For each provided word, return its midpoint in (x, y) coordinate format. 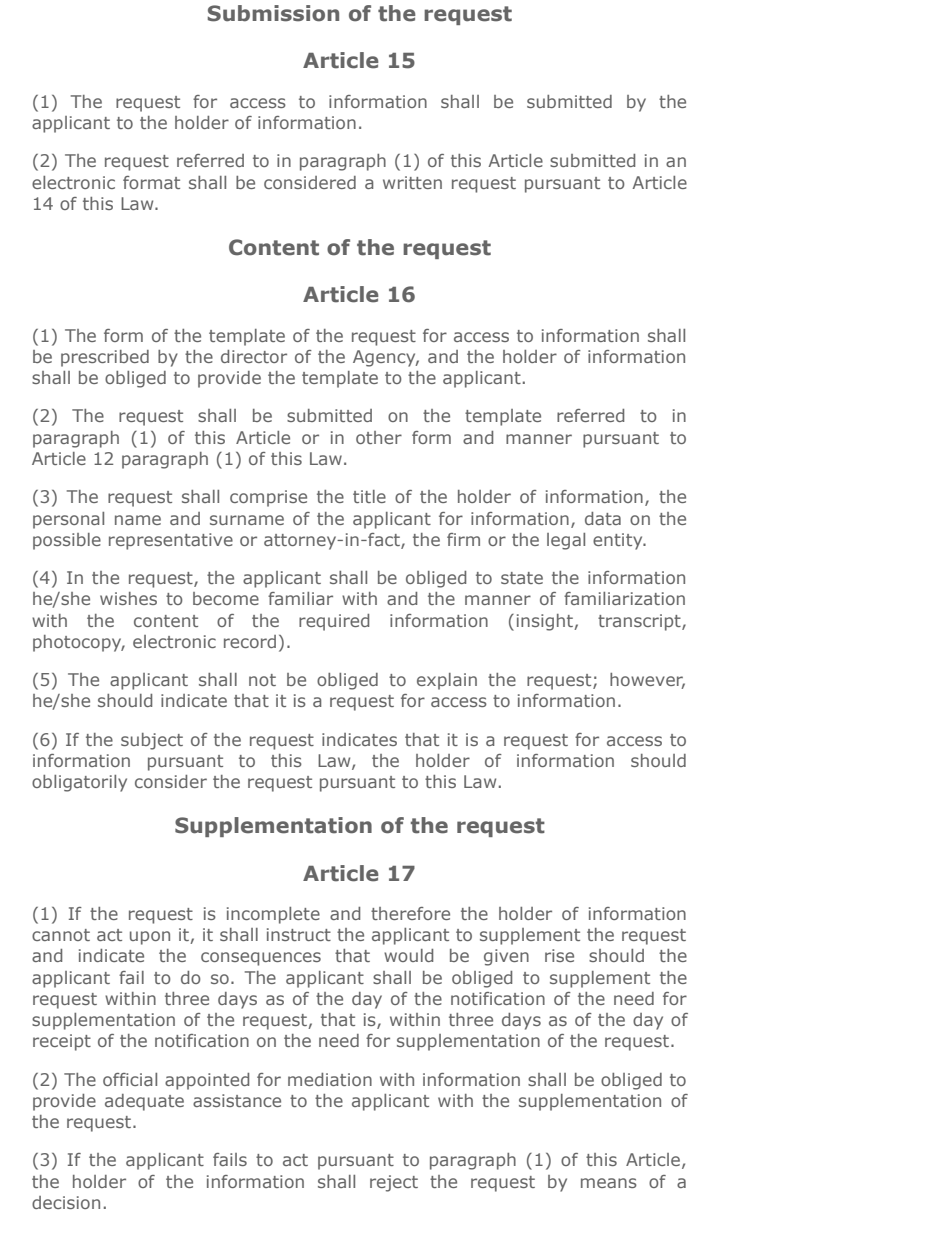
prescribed (105, 358)
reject (394, 1183)
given (506, 957)
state (522, 578)
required (334, 622)
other (379, 437)
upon (150, 938)
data (603, 518)
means (609, 1183)
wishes (128, 598)
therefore (410, 913)
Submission (273, 13)
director (254, 356)
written (412, 182)
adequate (144, 1102)
